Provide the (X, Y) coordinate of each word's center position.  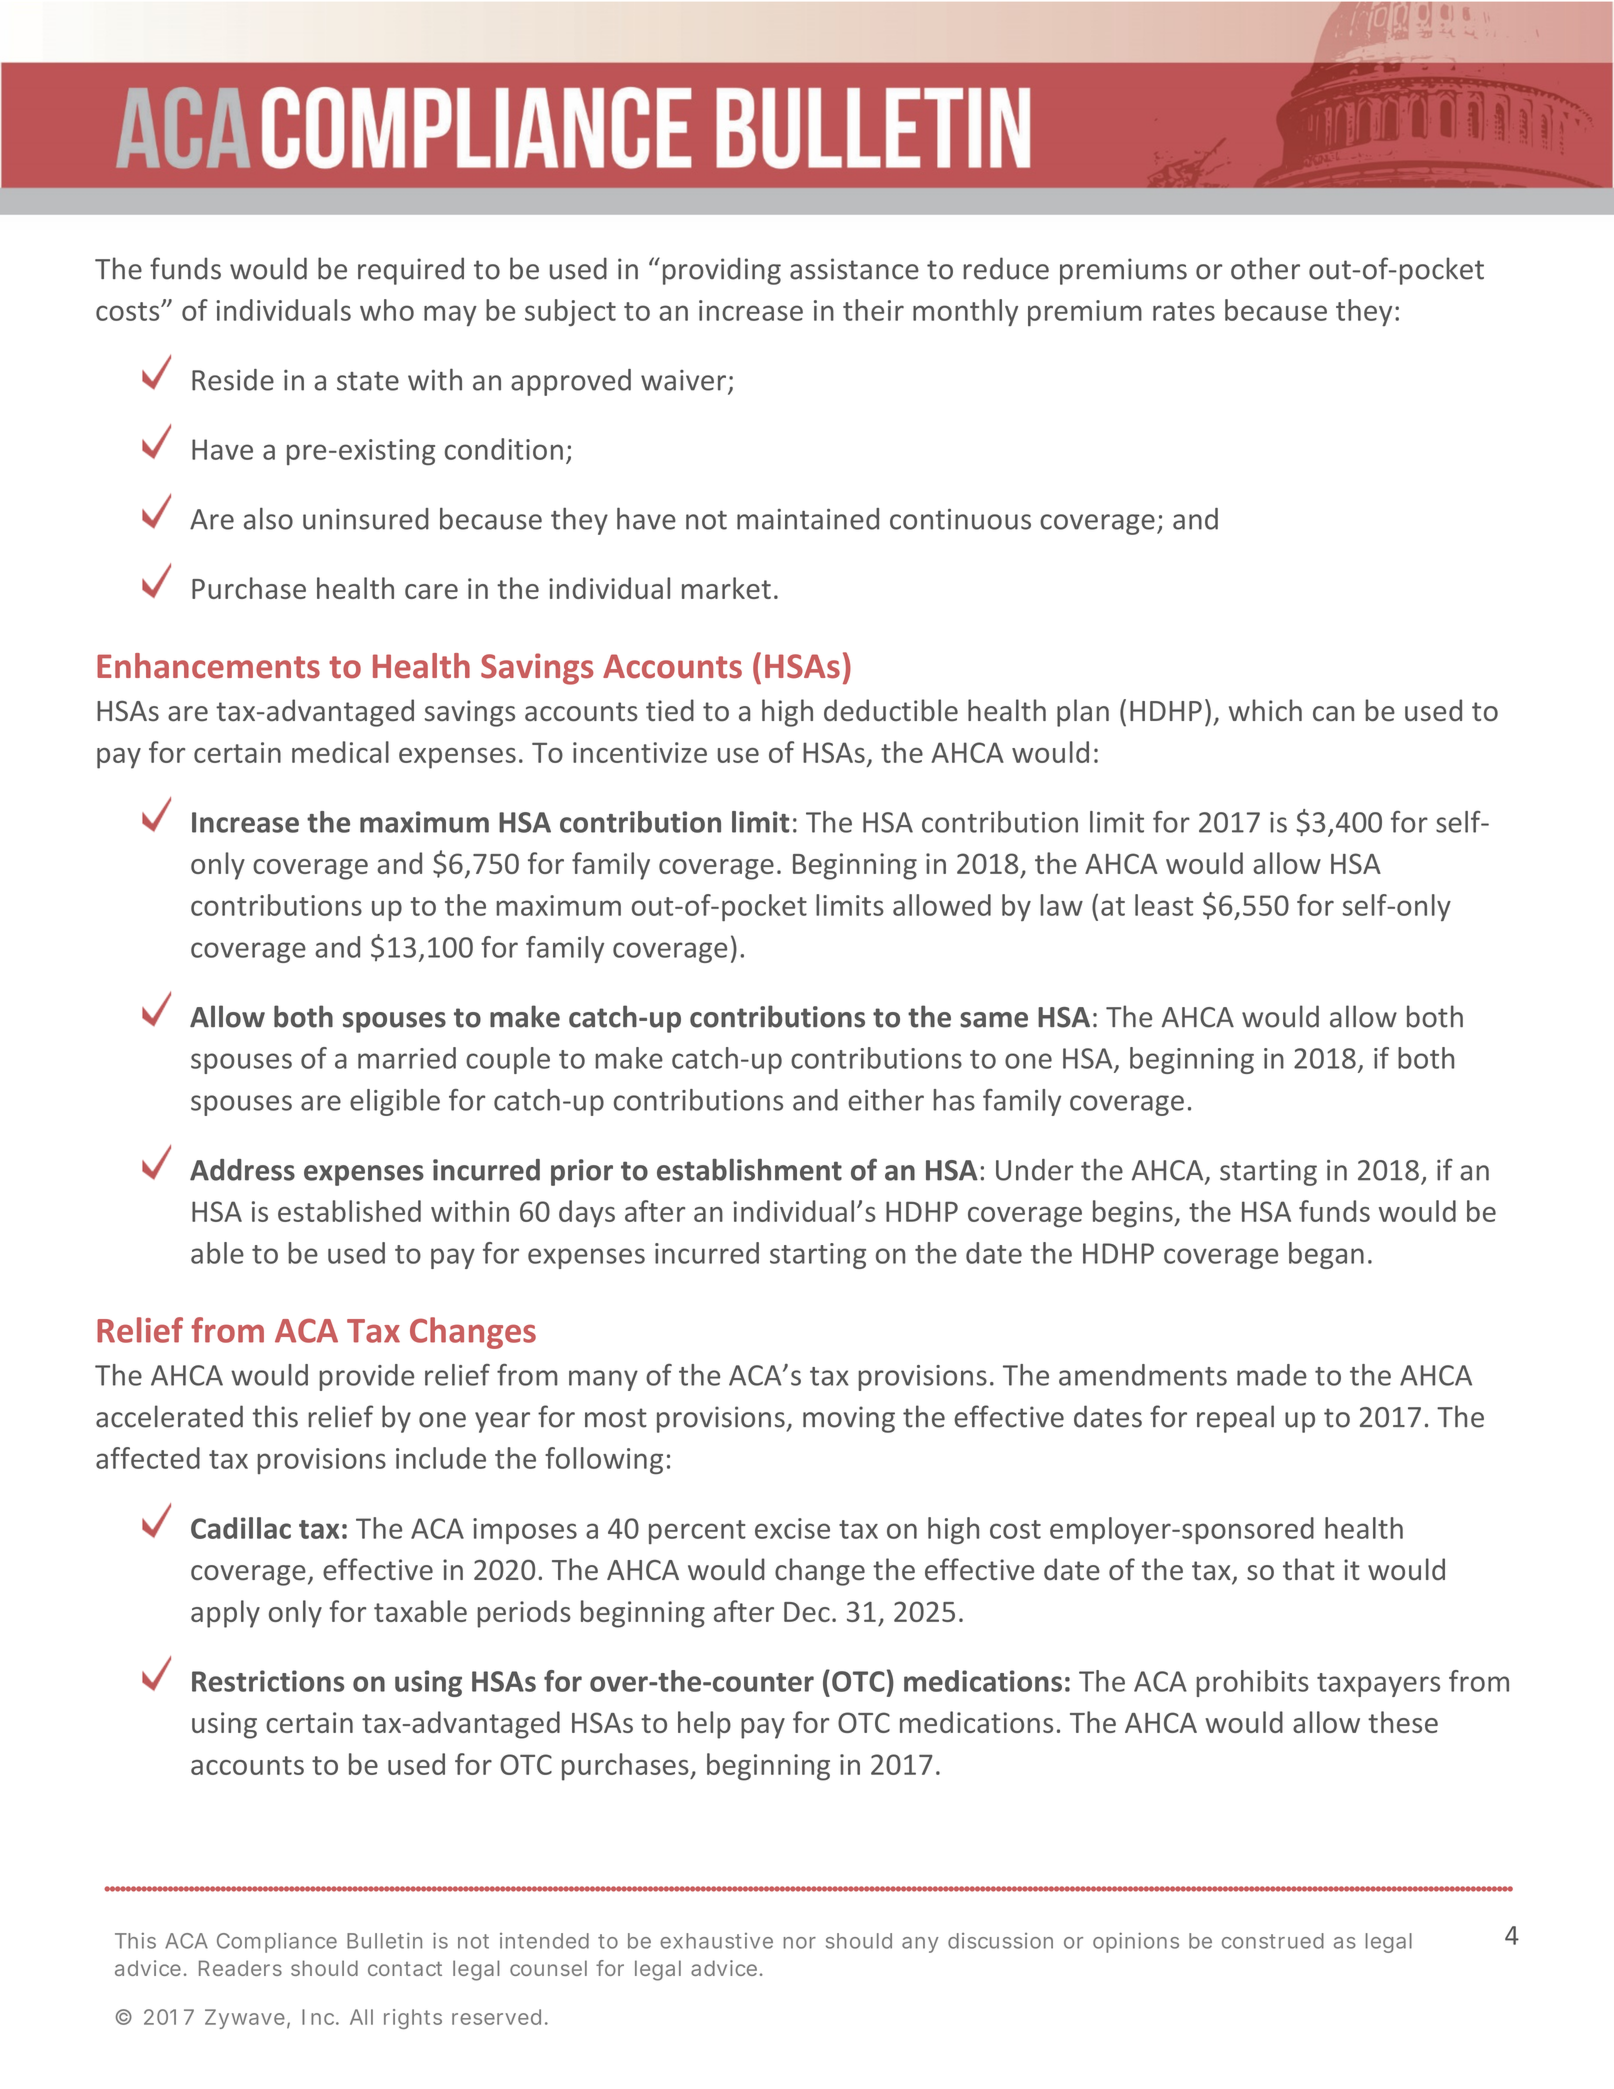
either (886, 1100)
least (1164, 905)
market (726, 588)
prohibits (1253, 1683)
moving (849, 1419)
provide (366, 1377)
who (387, 310)
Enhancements (208, 666)
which (1265, 710)
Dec (807, 1612)
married (407, 1058)
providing (722, 271)
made (1272, 1375)
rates (1184, 311)
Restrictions (268, 1681)
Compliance (277, 1943)
